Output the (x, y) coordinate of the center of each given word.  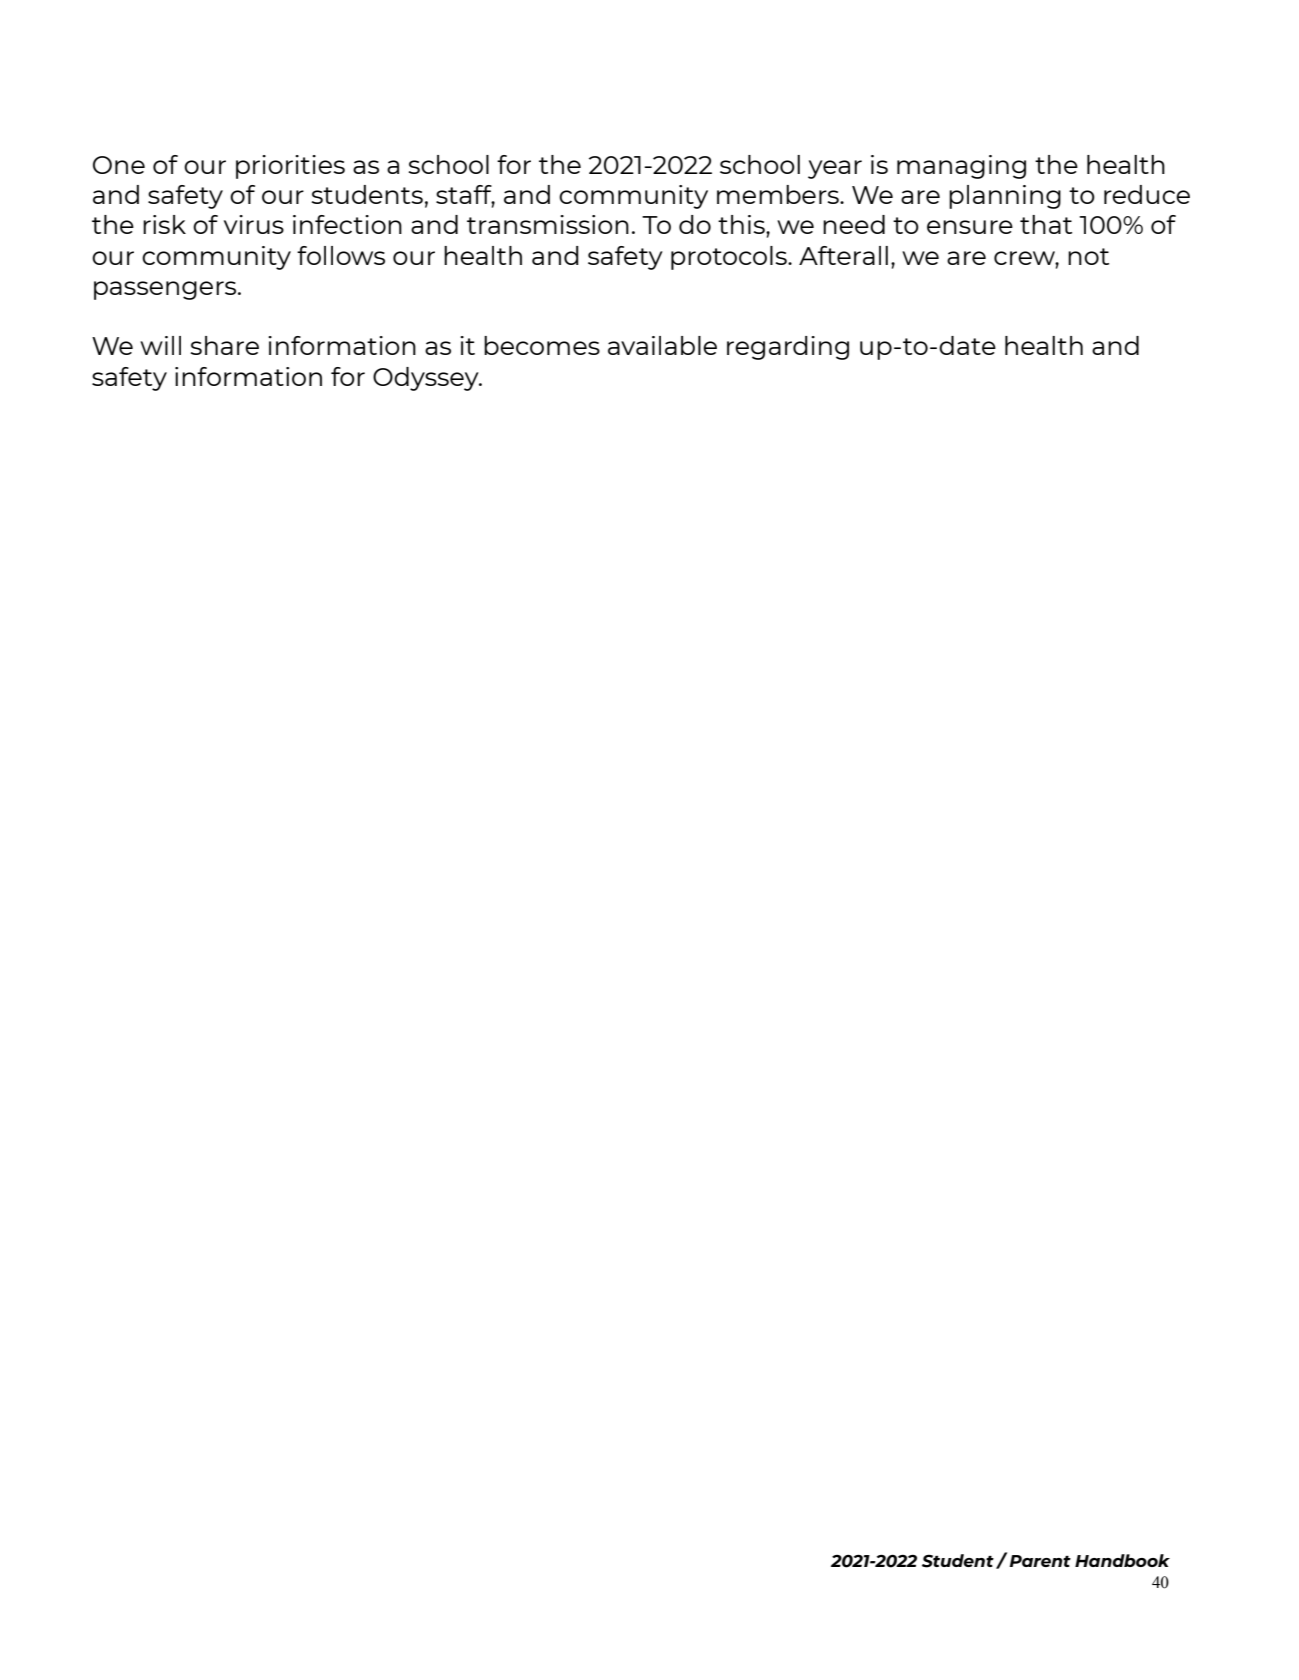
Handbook (1122, 1560)
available (662, 345)
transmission (548, 224)
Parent (1040, 1561)
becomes (542, 345)
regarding (788, 348)
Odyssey (427, 379)
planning (1005, 197)
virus (254, 224)
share (224, 345)
